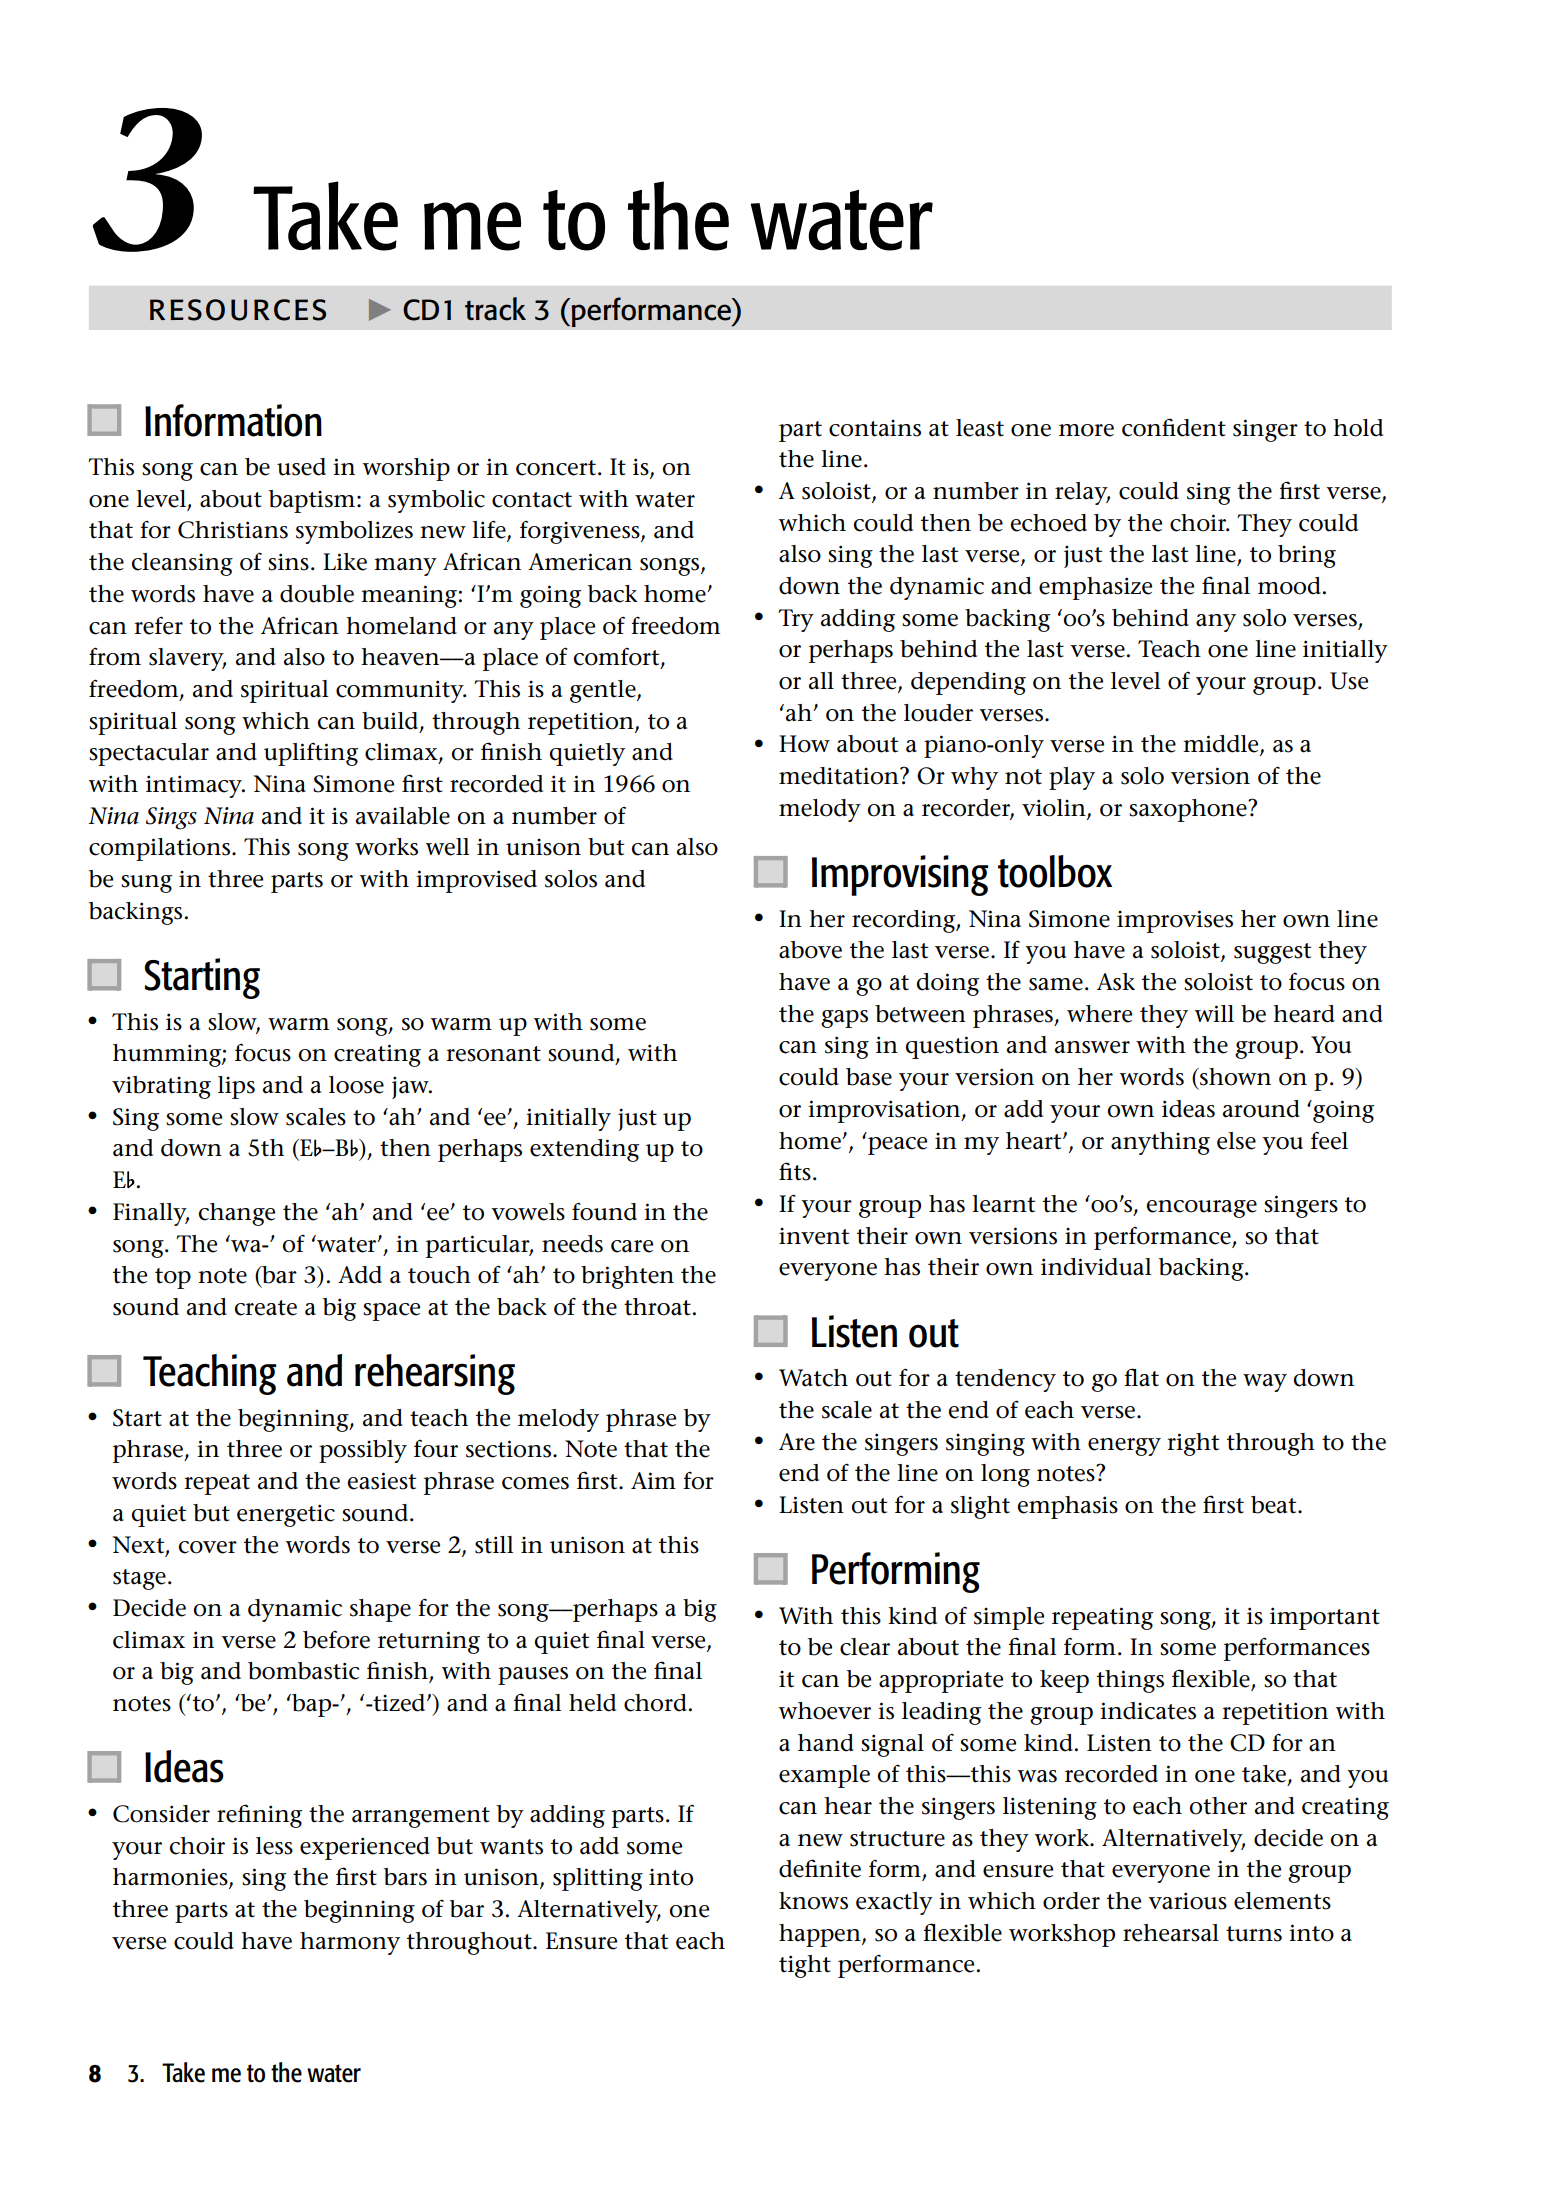  What do you see at coordinates (350, 1943) in the page?
I see `harmony` at bounding box center [350, 1943].
